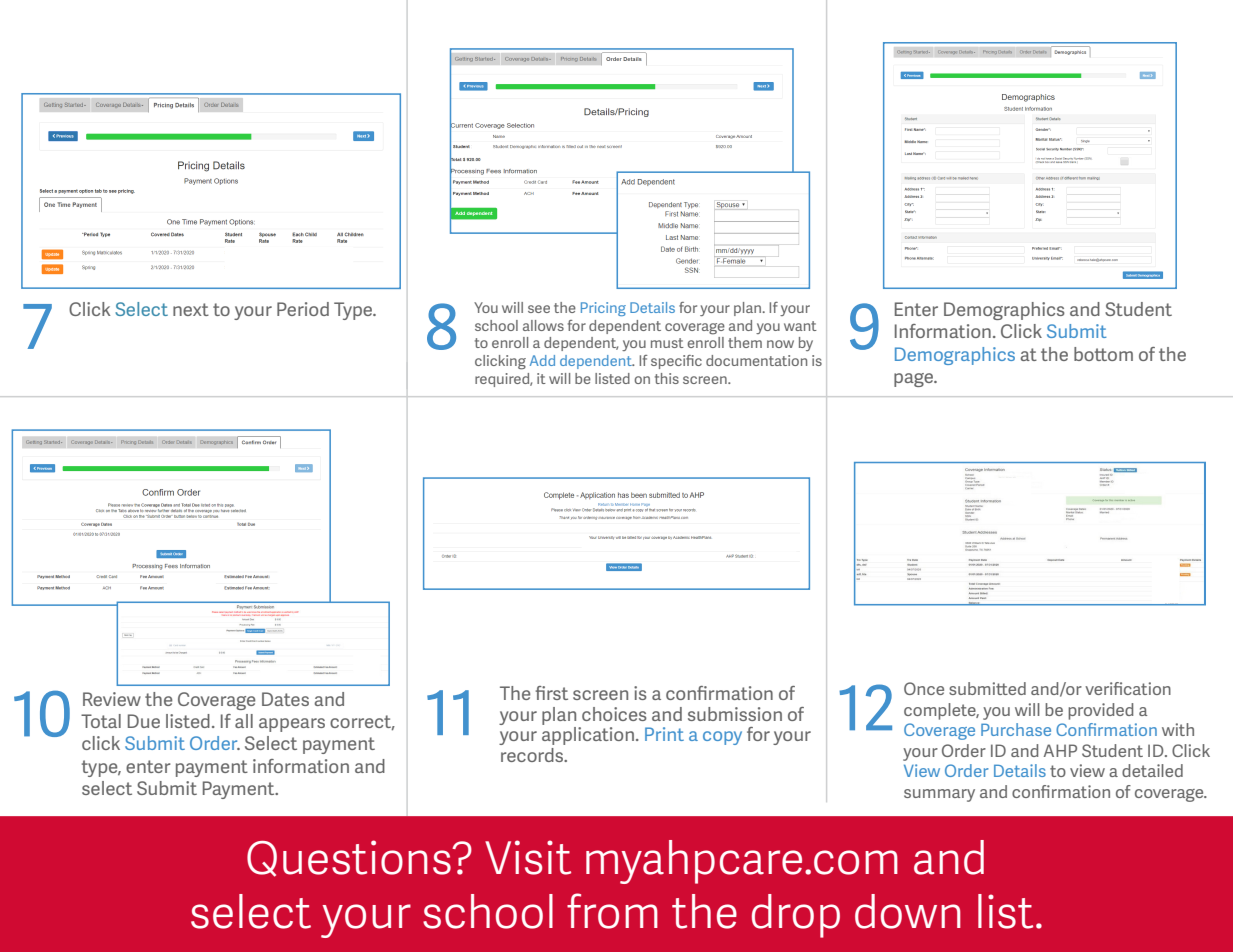  Describe the element at coordinates (667, 343) in the image. I see `must` at that location.
